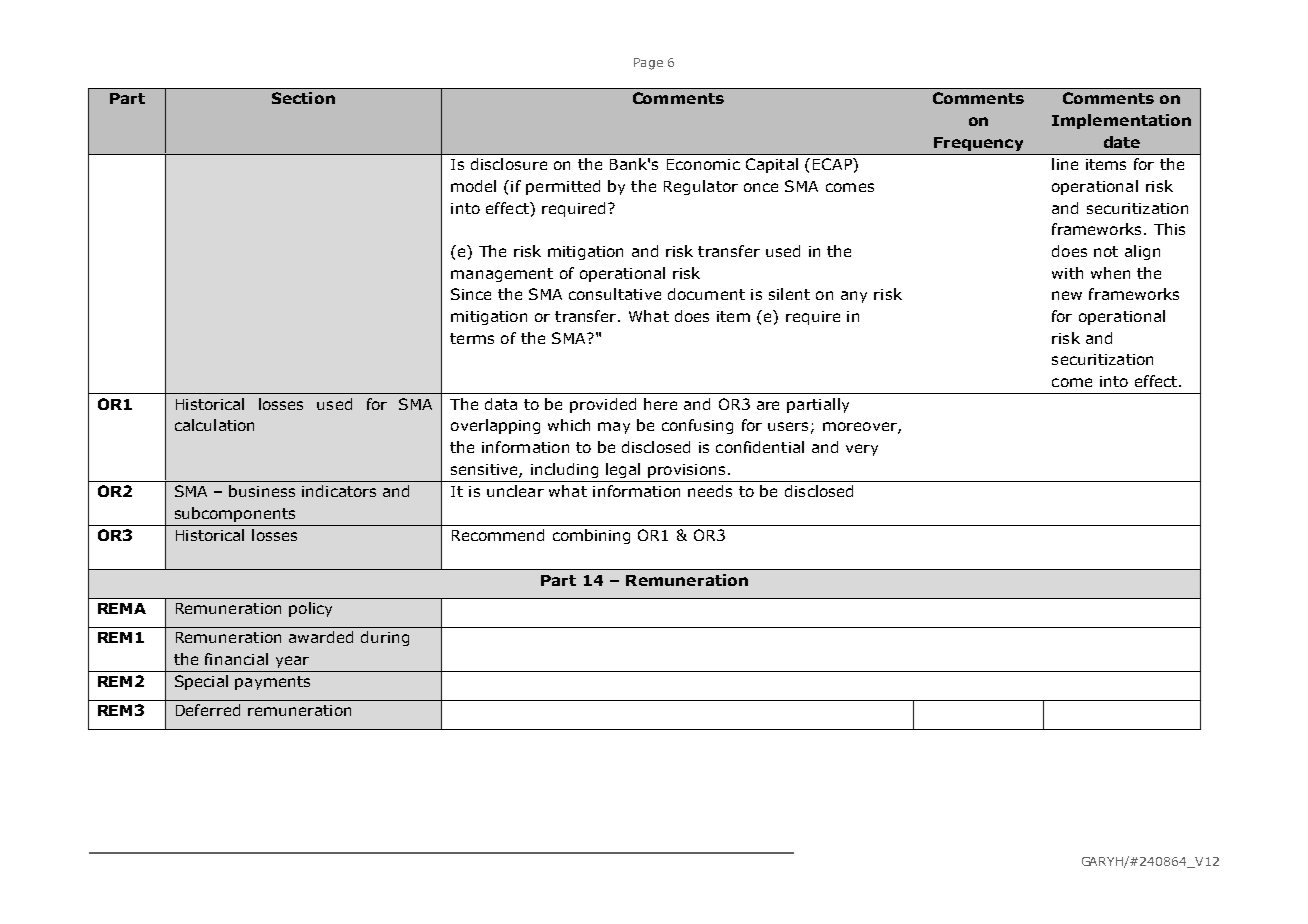 This page has height=924, width=1308. I want to click on Page, so click(648, 64).
